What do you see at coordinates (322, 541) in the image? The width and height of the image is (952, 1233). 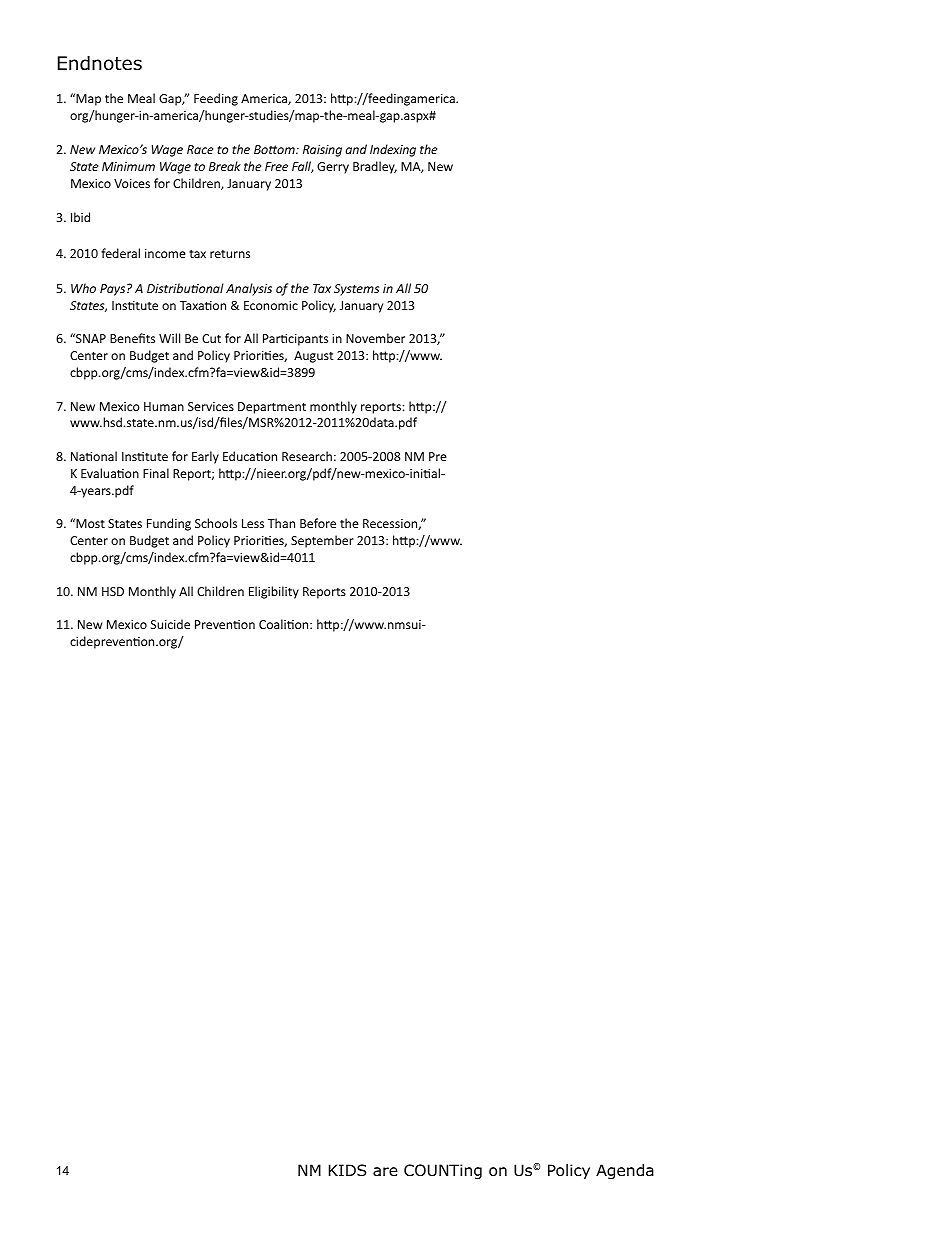 I see `September` at bounding box center [322, 541].
